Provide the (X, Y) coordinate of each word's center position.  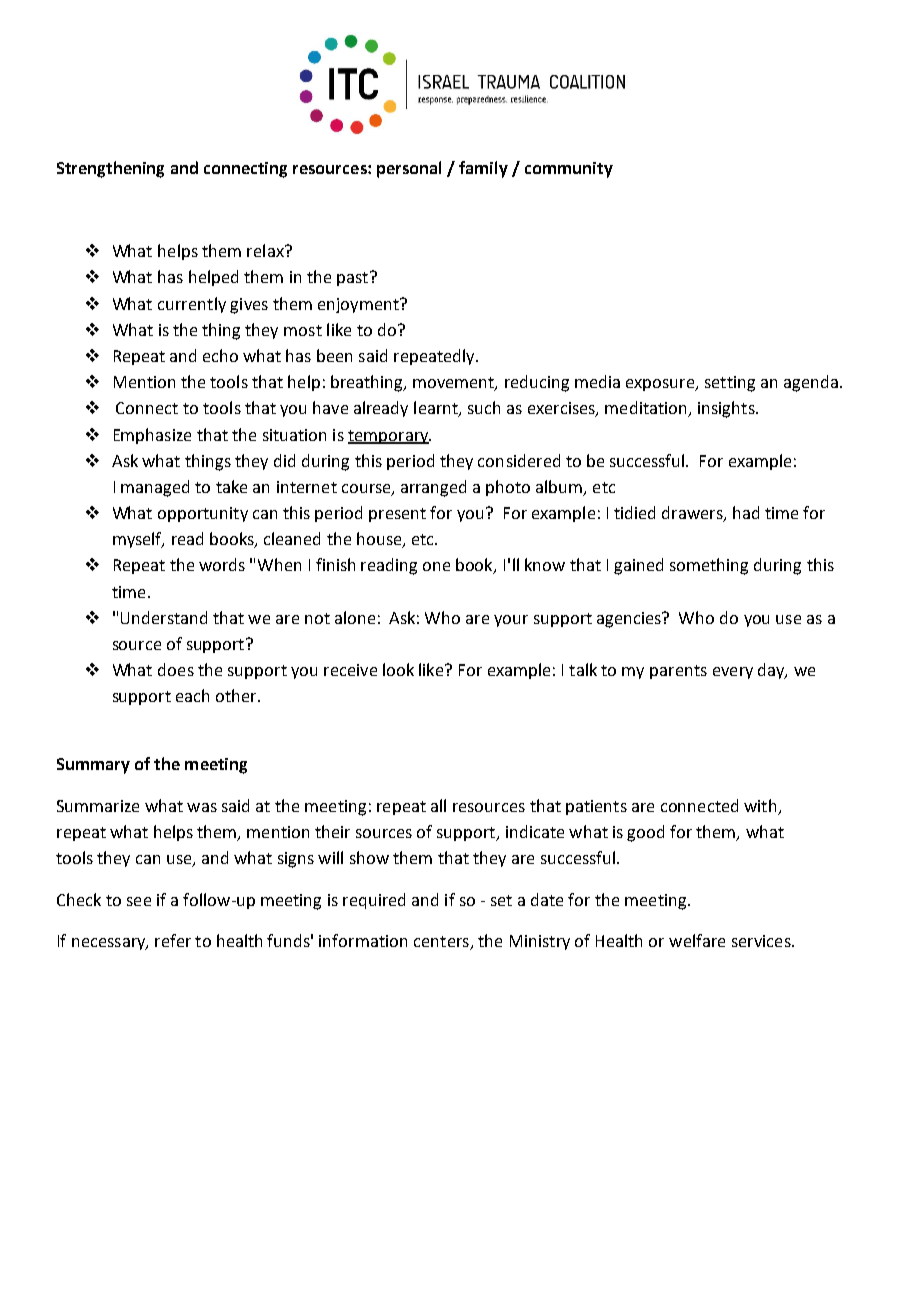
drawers (693, 514)
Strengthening (110, 169)
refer (173, 940)
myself (138, 540)
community (569, 170)
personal (409, 169)
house (380, 540)
